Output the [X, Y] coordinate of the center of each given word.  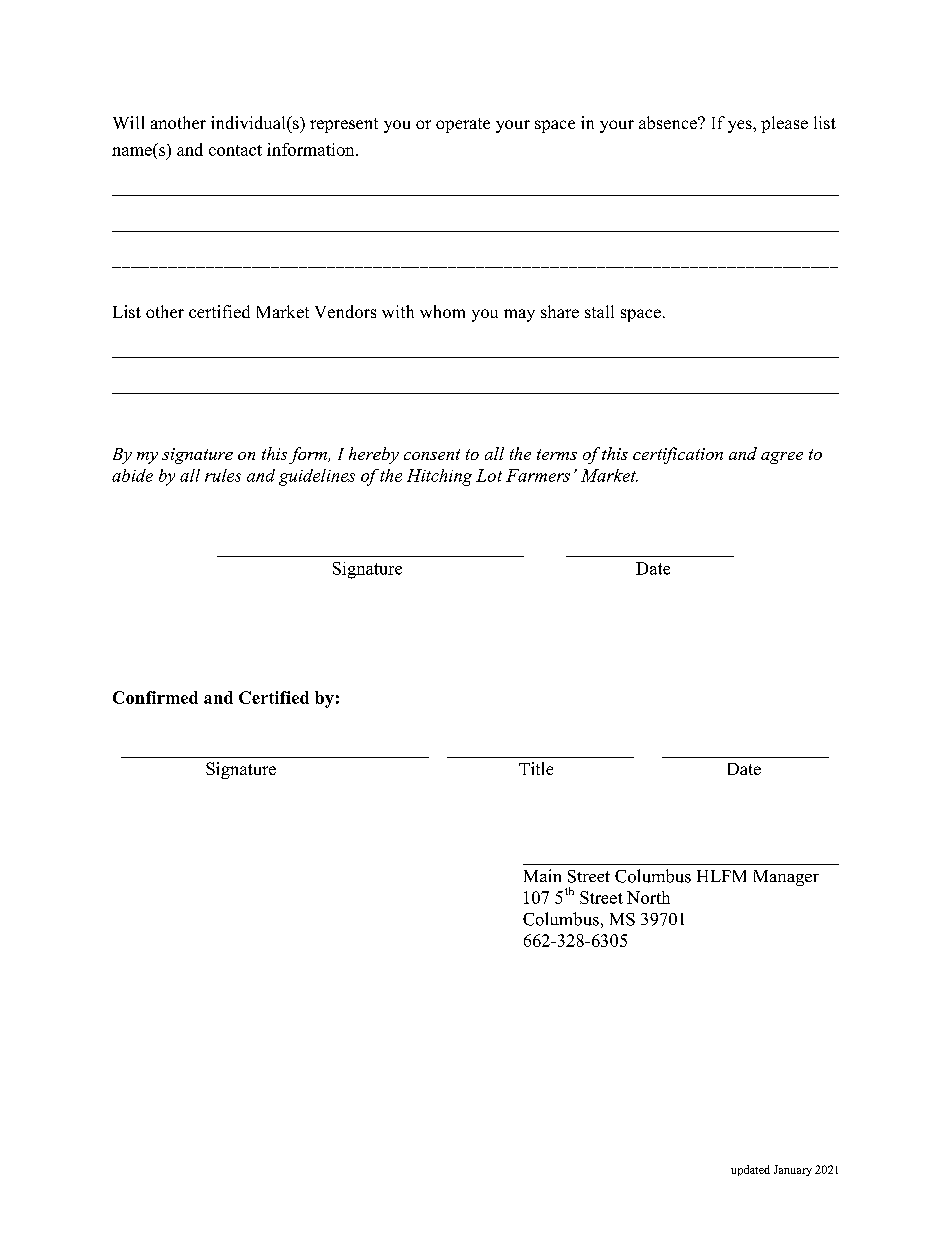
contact [235, 150]
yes [741, 126]
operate [463, 125]
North [648, 897]
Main [542, 875]
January [793, 1170]
